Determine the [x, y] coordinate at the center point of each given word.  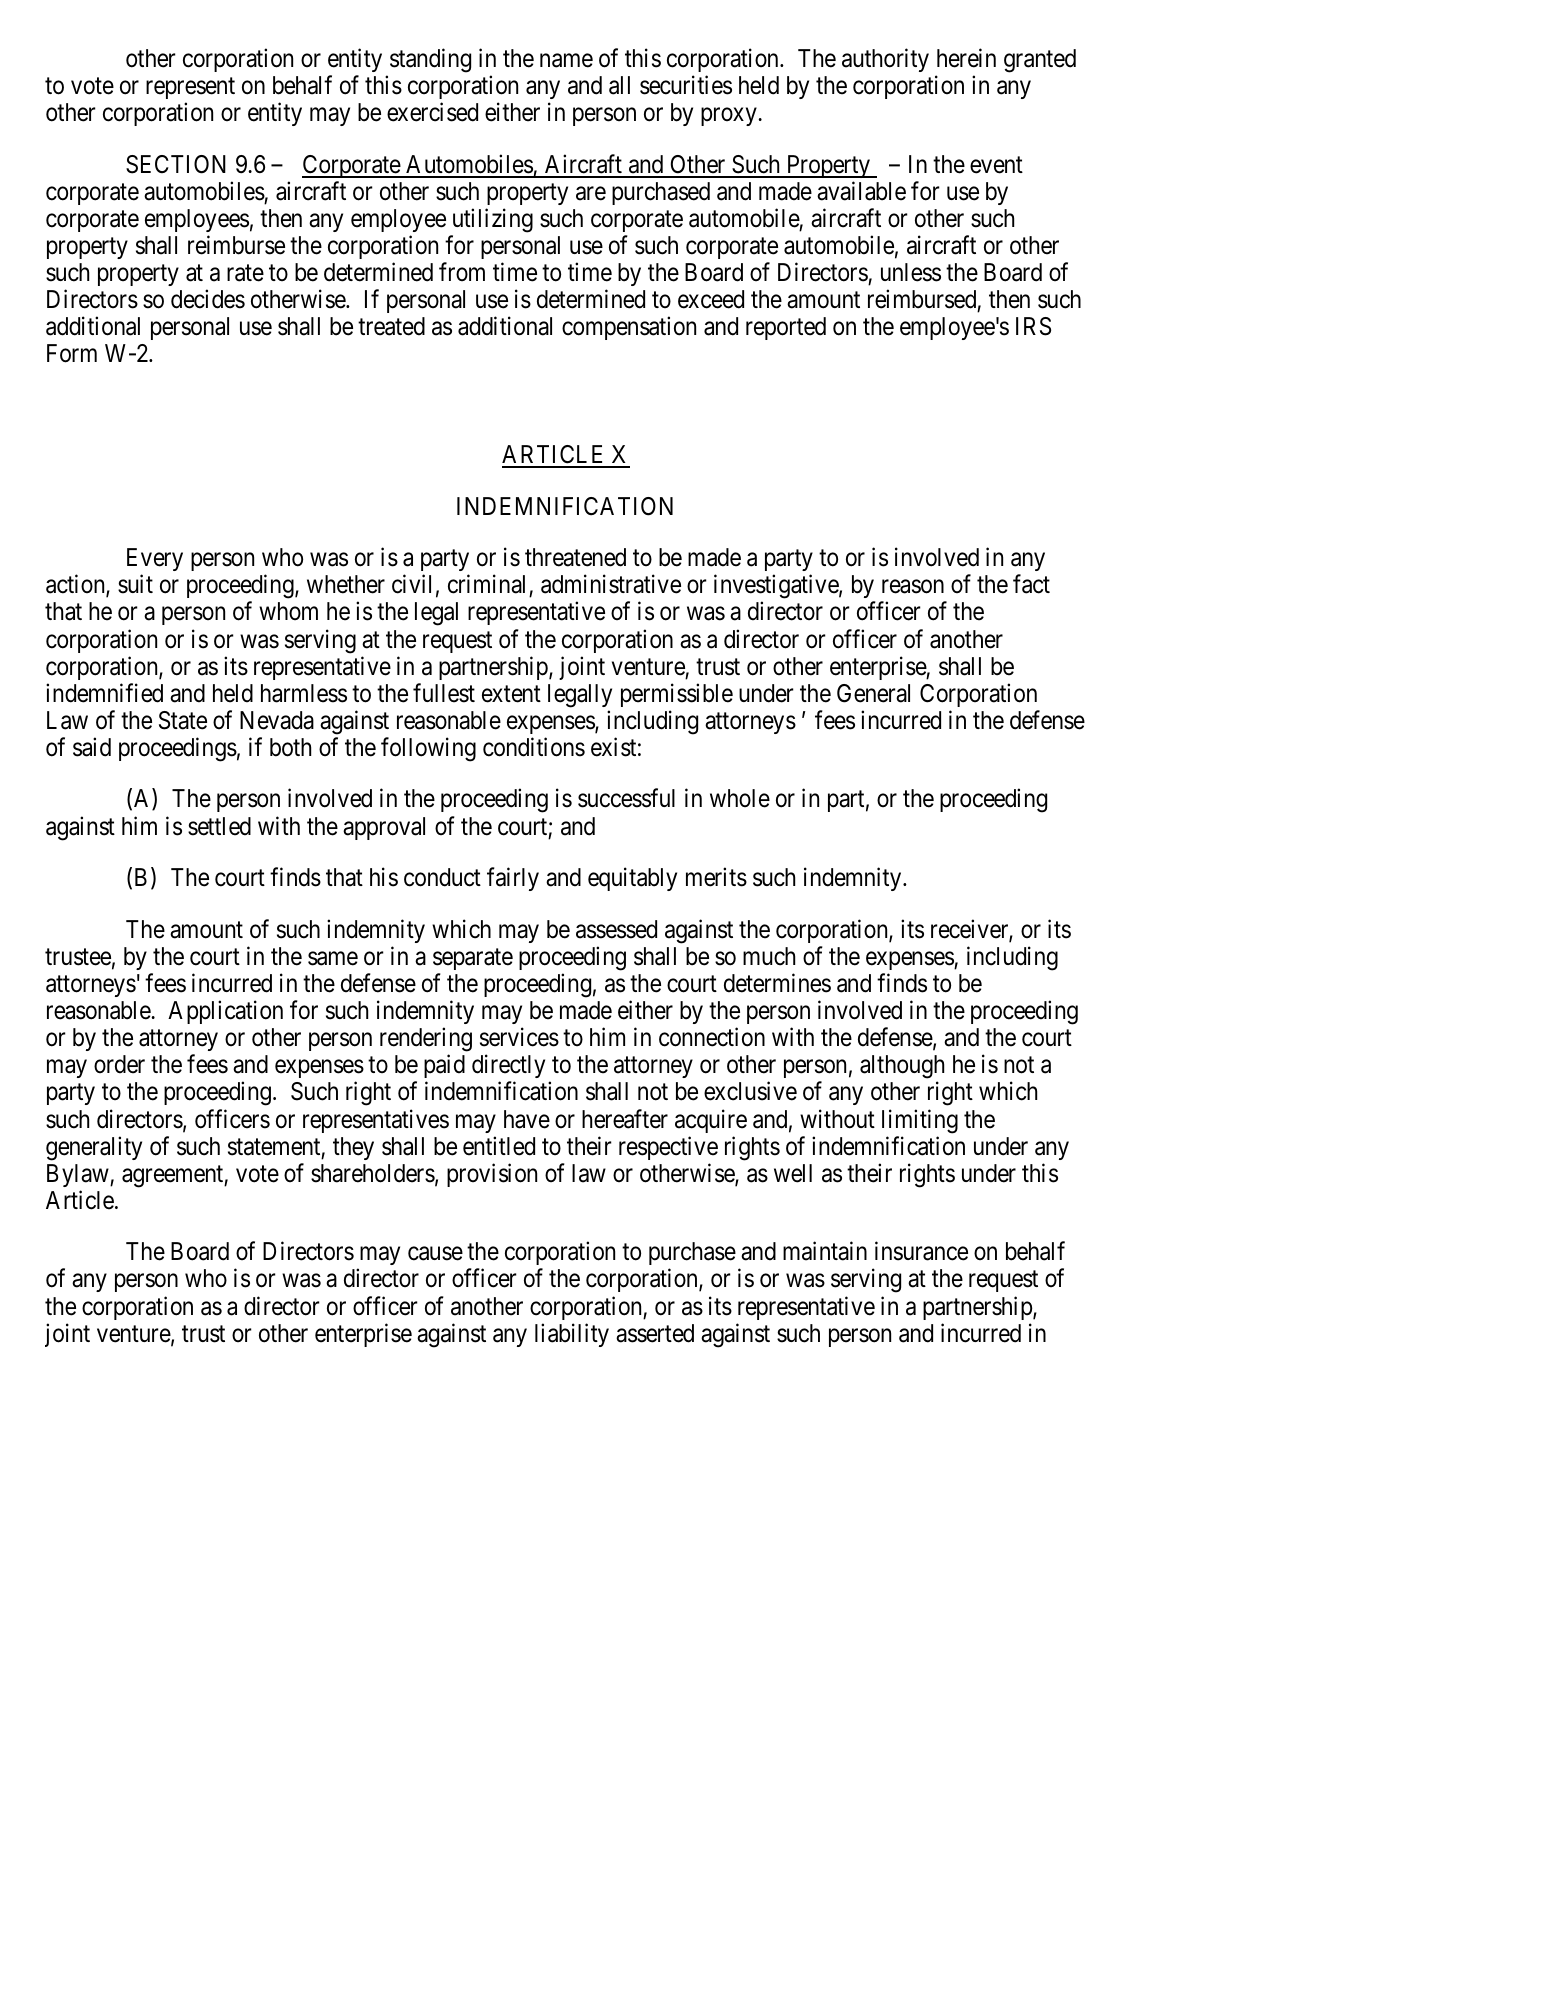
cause [435, 1254]
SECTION [176, 164]
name [566, 61]
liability [572, 1335]
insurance [921, 1251]
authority [885, 60]
